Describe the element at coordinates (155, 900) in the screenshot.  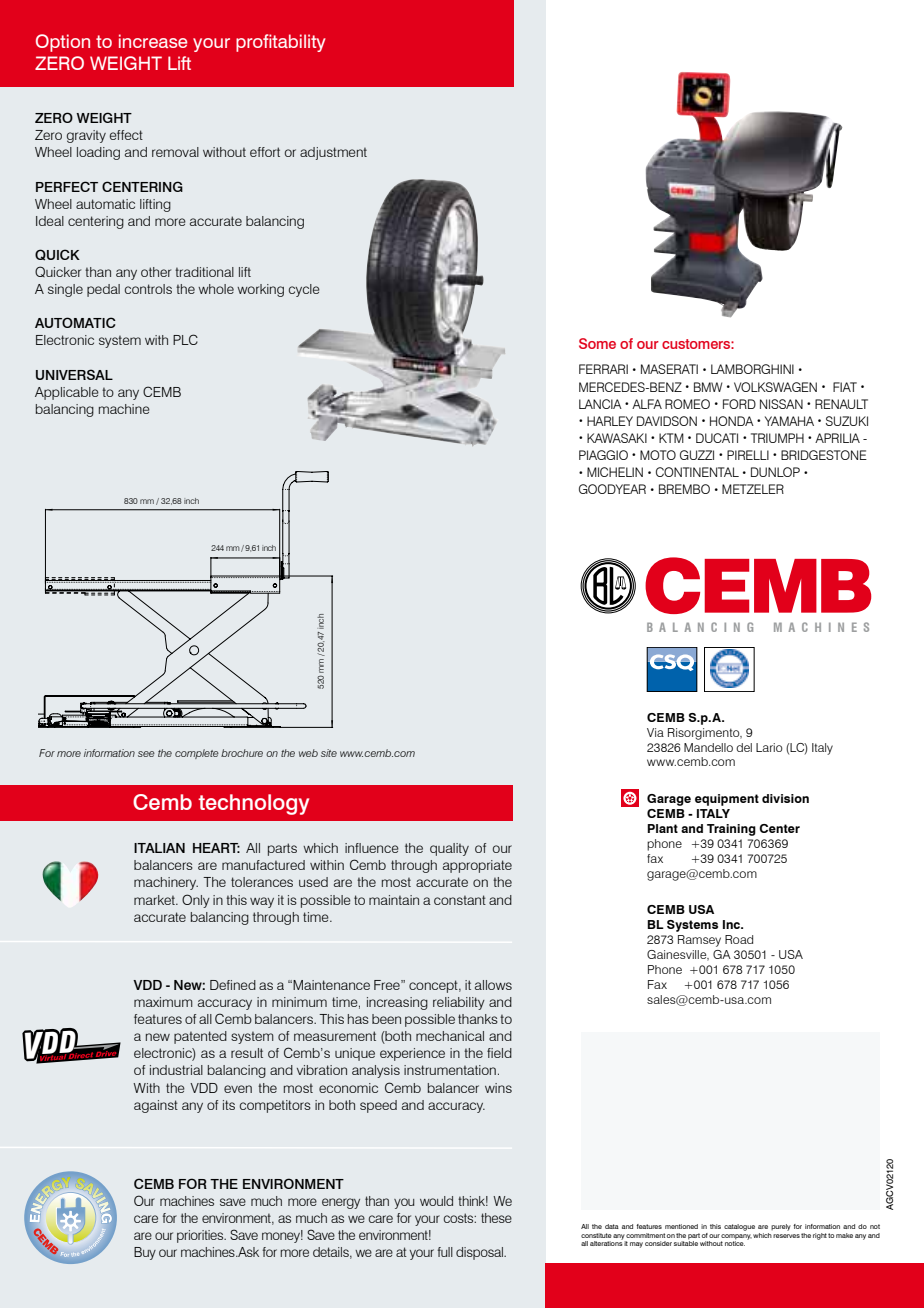
I see `market` at that location.
